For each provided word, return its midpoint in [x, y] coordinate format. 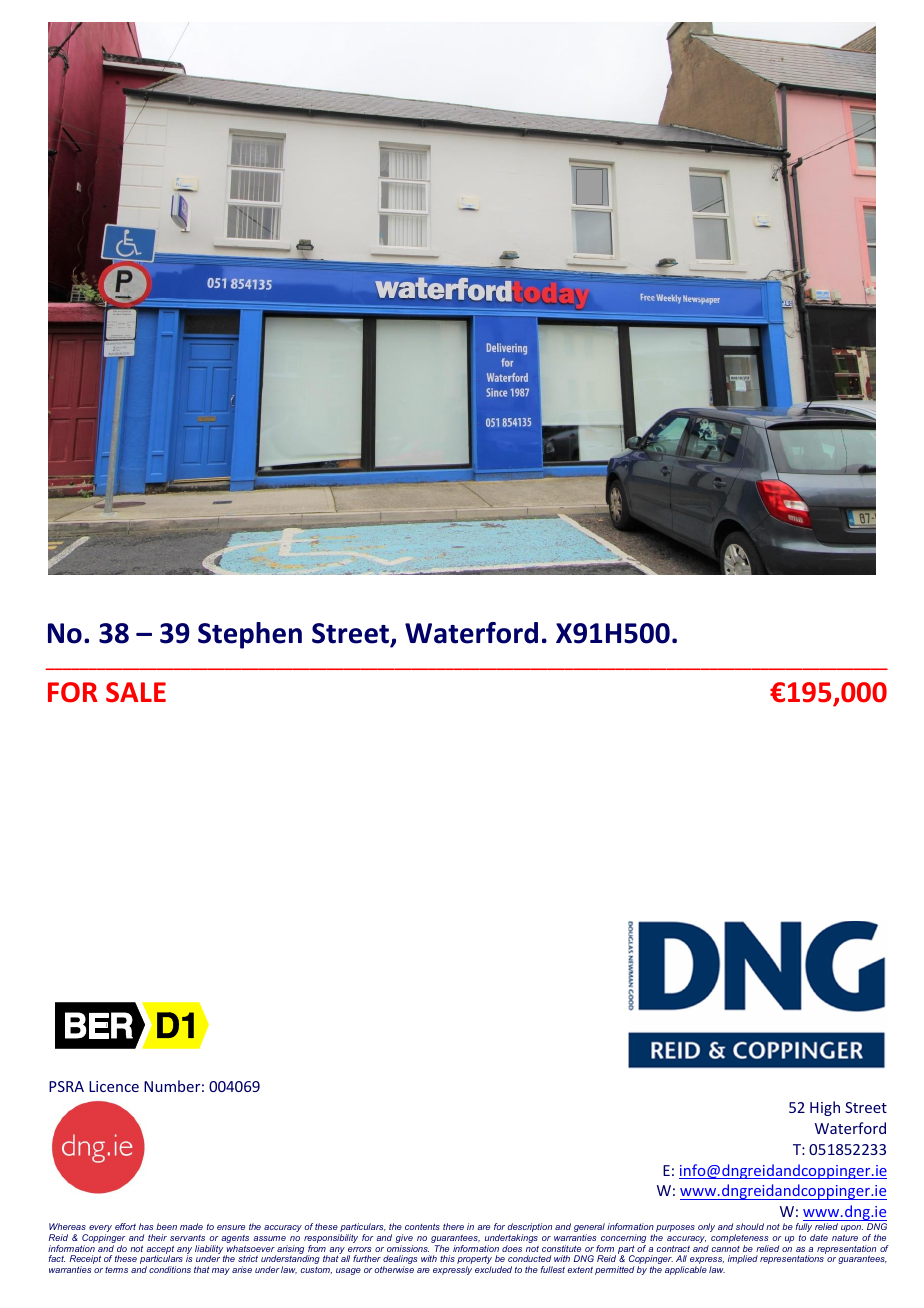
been [166, 1226]
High [825, 1108]
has [146, 1226]
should [750, 1226]
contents [422, 1226]
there [453, 1226]
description [530, 1229]
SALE [136, 692]
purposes [674, 1230]
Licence [114, 1086]
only [706, 1227]
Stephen [250, 635]
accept [160, 1250]
